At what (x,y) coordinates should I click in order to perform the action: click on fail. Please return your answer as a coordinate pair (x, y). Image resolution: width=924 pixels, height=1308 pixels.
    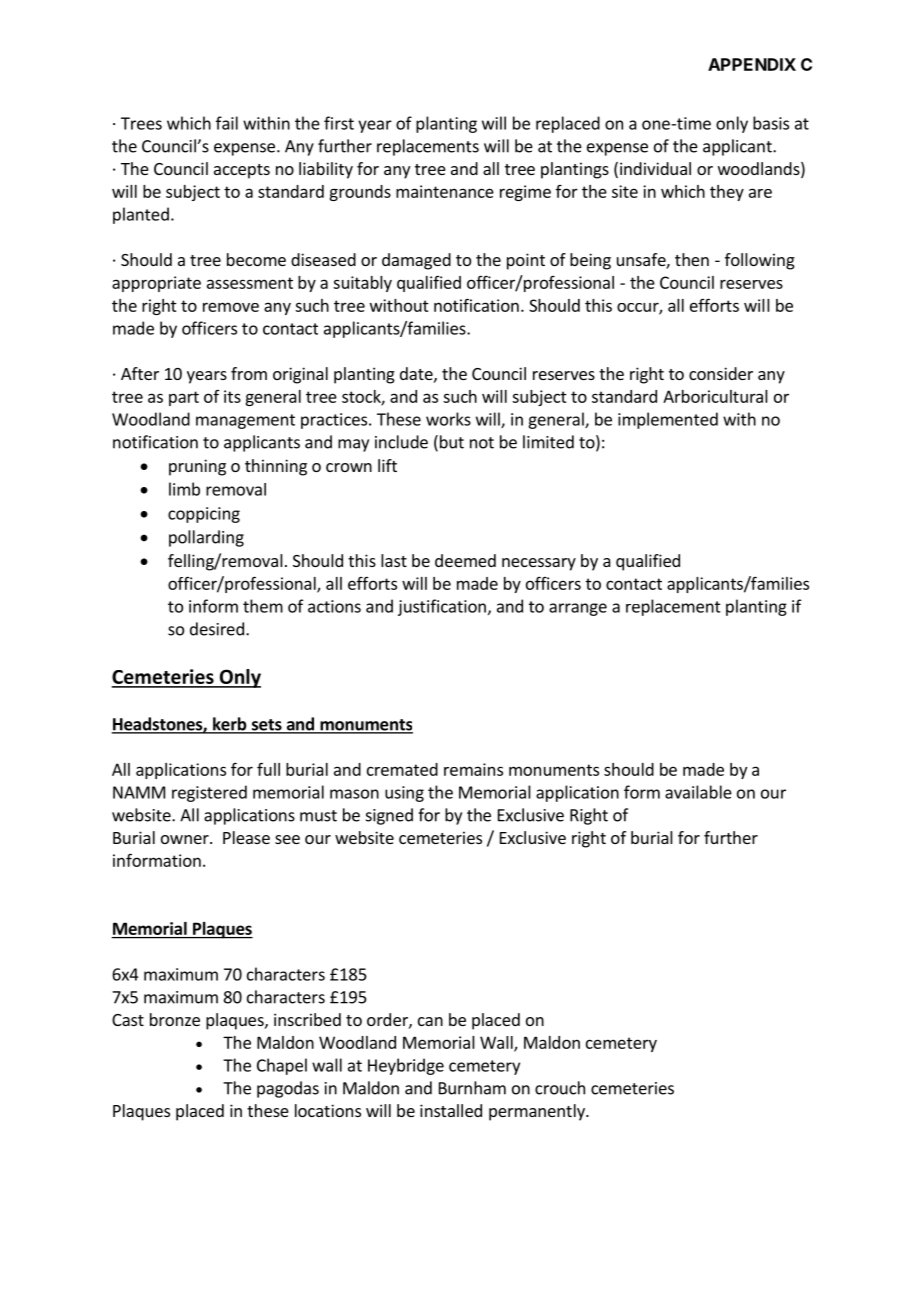
    Looking at the image, I should click on (227, 123).
